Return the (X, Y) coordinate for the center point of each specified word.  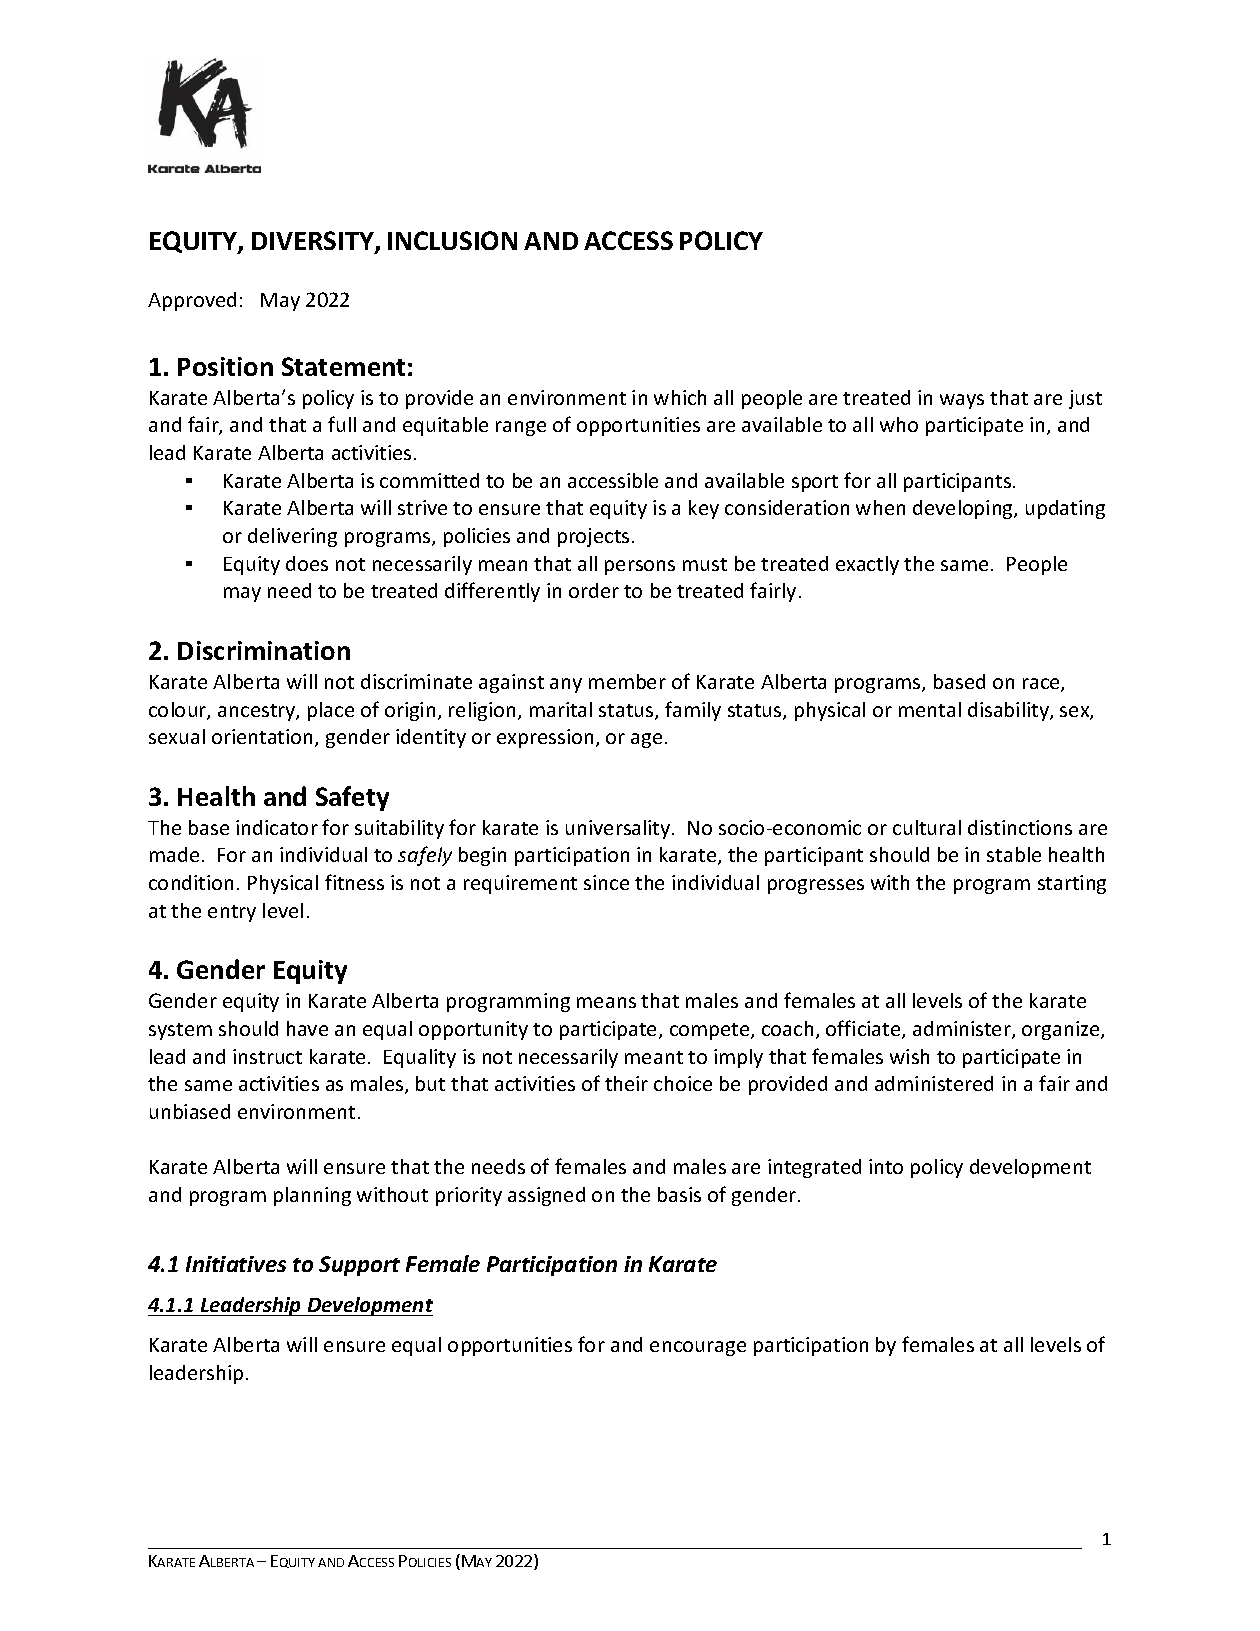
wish (909, 1056)
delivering (292, 537)
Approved (192, 301)
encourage (698, 1348)
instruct (267, 1056)
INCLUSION (452, 240)
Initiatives (236, 1264)
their (626, 1083)
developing (964, 509)
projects (593, 537)
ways (962, 401)
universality (619, 829)
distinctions (1020, 827)
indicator (277, 827)
